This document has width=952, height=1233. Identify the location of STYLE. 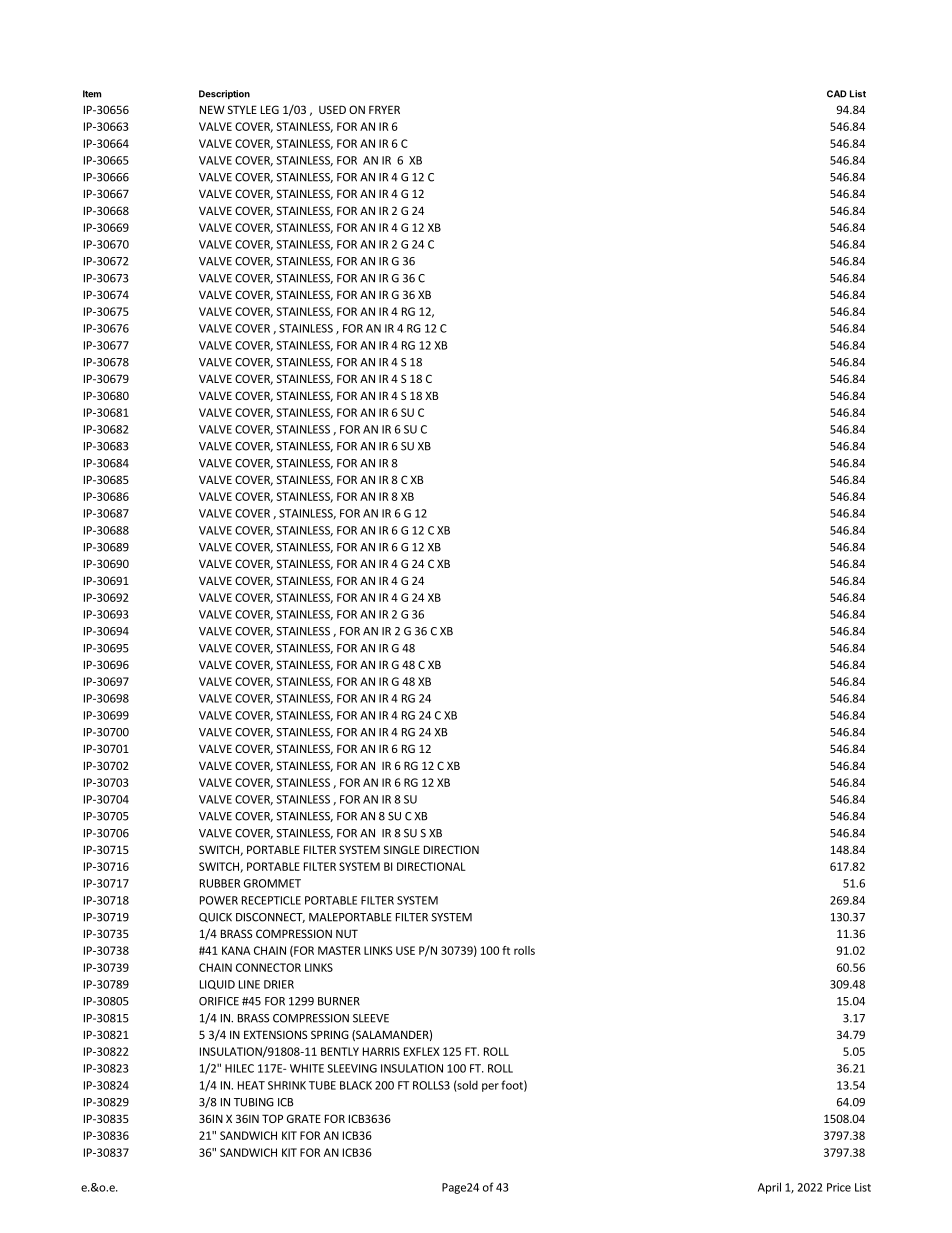
(242, 109).
